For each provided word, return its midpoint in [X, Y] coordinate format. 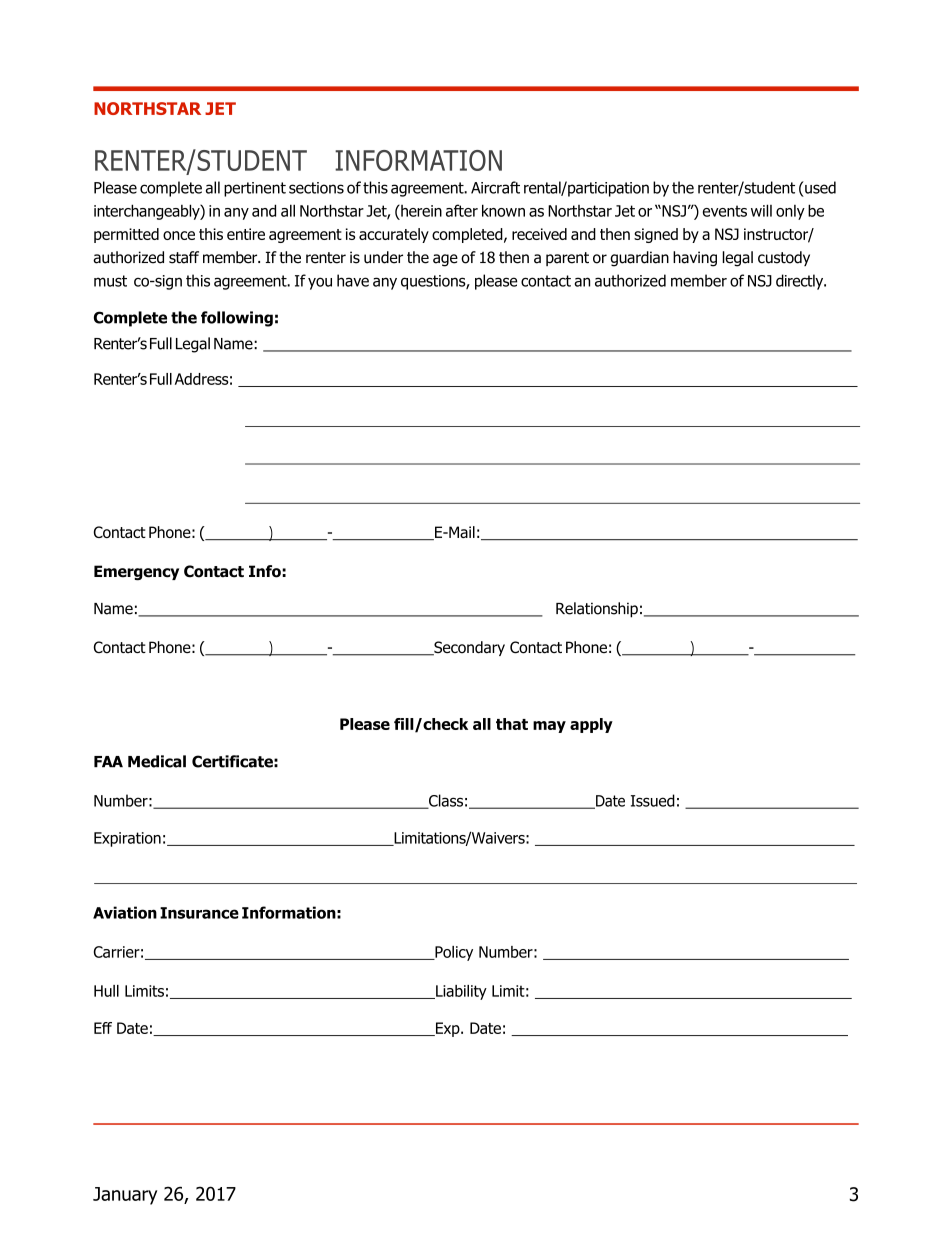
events [725, 211]
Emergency [136, 573]
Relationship [597, 610]
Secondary [468, 648]
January [125, 1196]
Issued [653, 800]
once [179, 235]
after [462, 210]
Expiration [127, 839]
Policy [453, 953]
